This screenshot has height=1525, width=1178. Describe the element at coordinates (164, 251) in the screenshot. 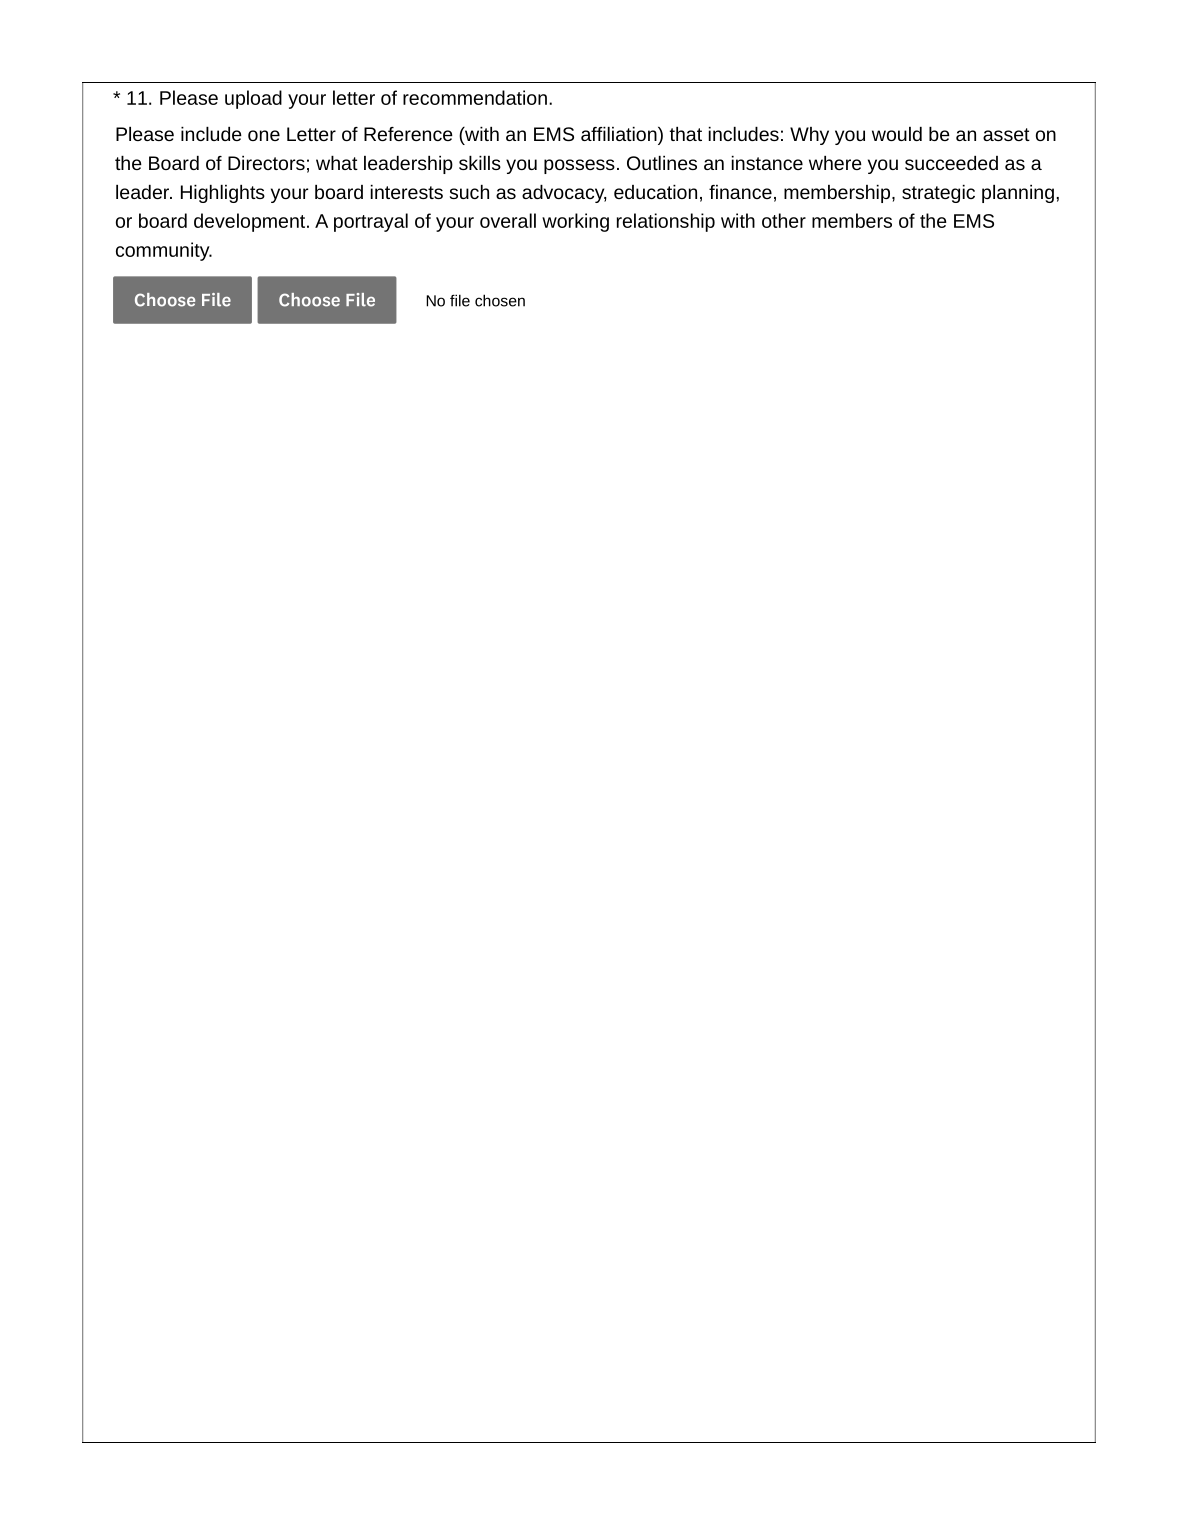

I see `community` at that location.
